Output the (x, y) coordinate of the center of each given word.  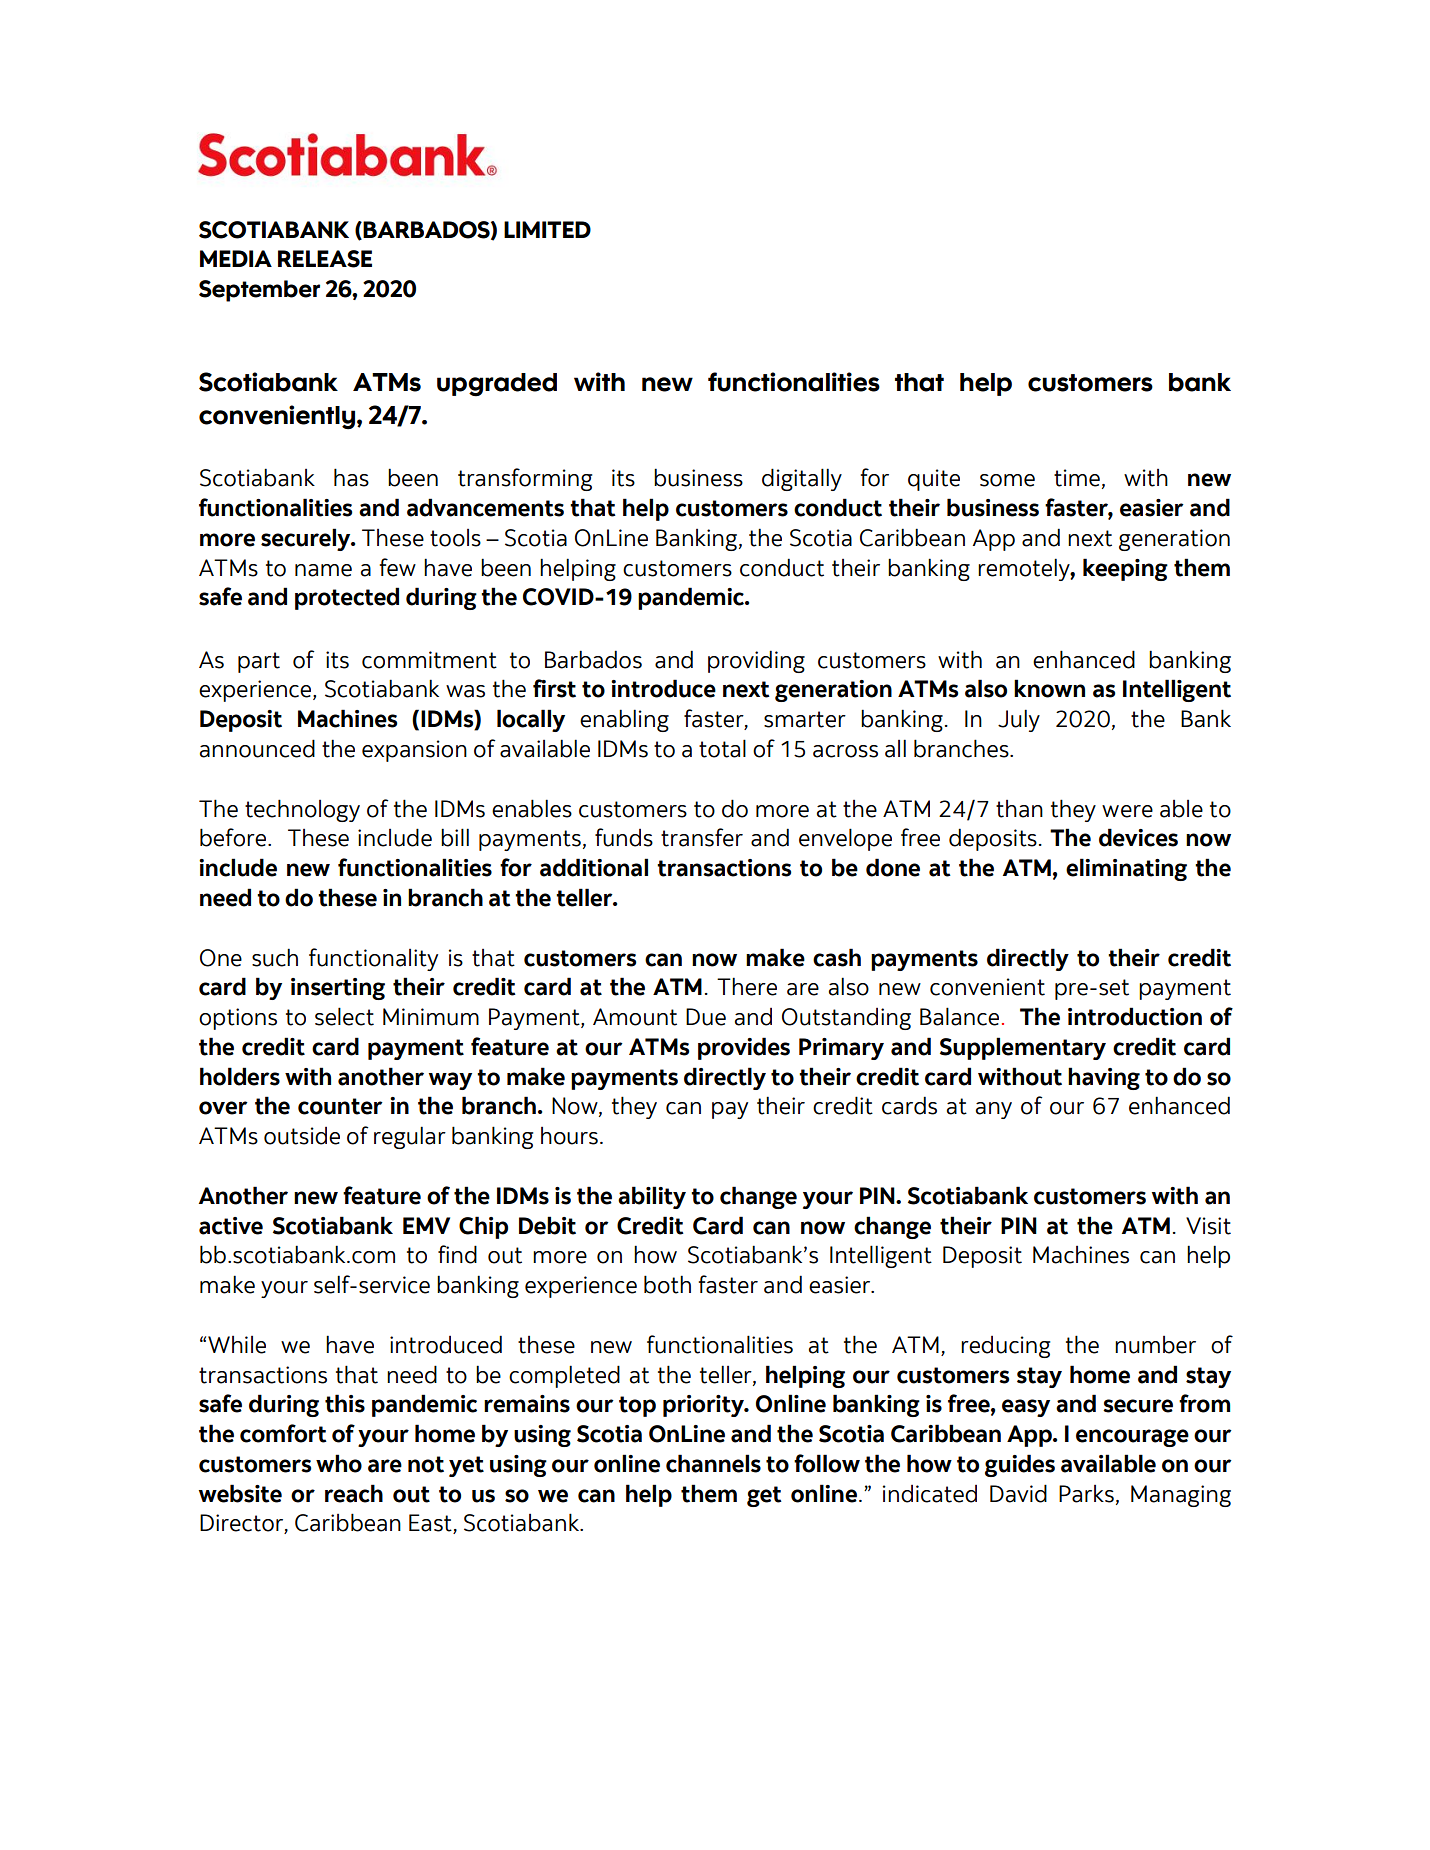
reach (354, 1493)
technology (302, 810)
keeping (1125, 569)
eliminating (1126, 869)
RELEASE (325, 259)
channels (713, 1463)
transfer (702, 837)
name (323, 570)
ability (652, 1197)
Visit (1208, 1226)
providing (756, 661)
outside (302, 1136)
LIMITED (547, 229)
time (1077, 478)
